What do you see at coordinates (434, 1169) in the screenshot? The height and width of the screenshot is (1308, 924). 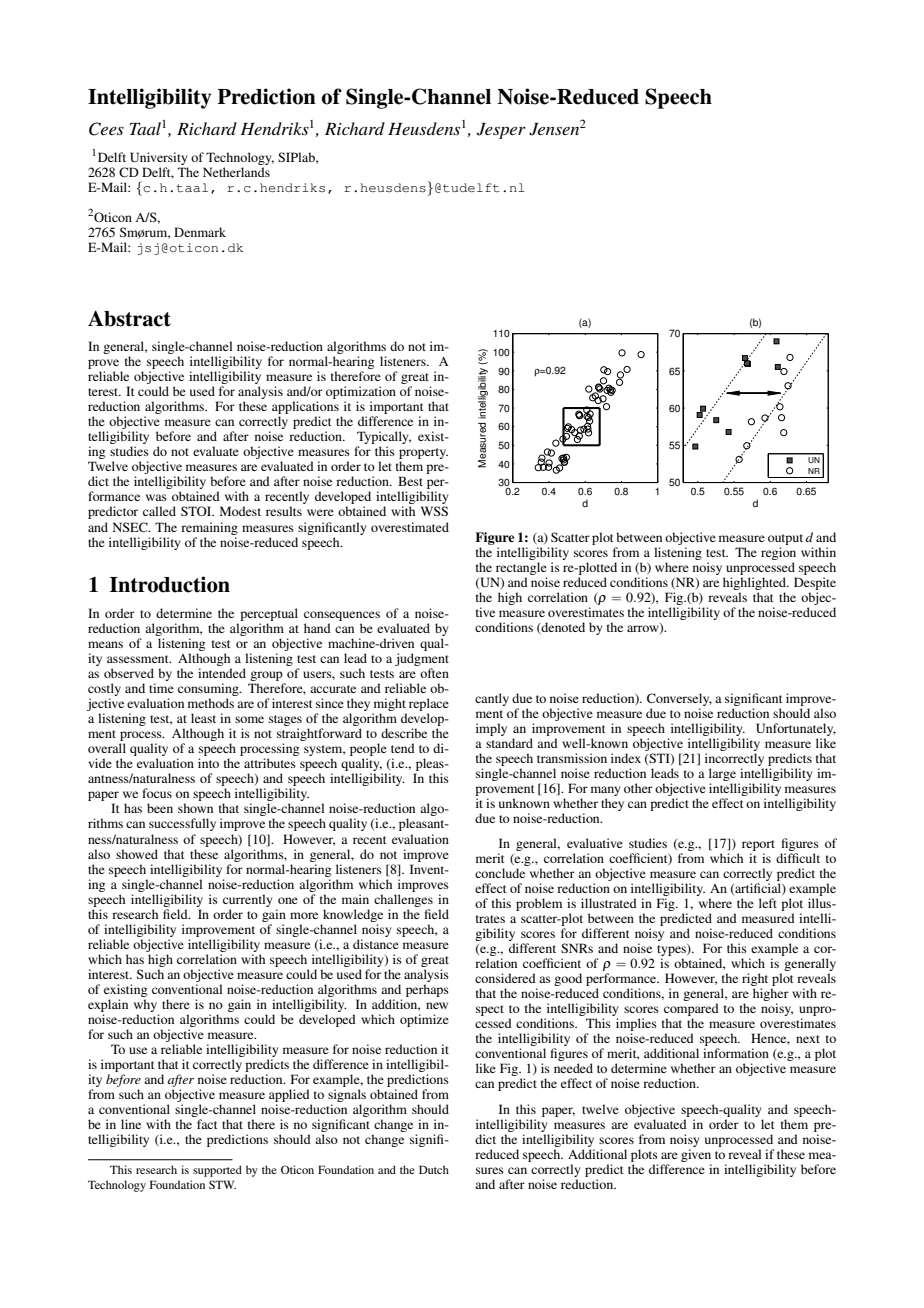 I see `Dutch` at bounding box center [434, 1169].
